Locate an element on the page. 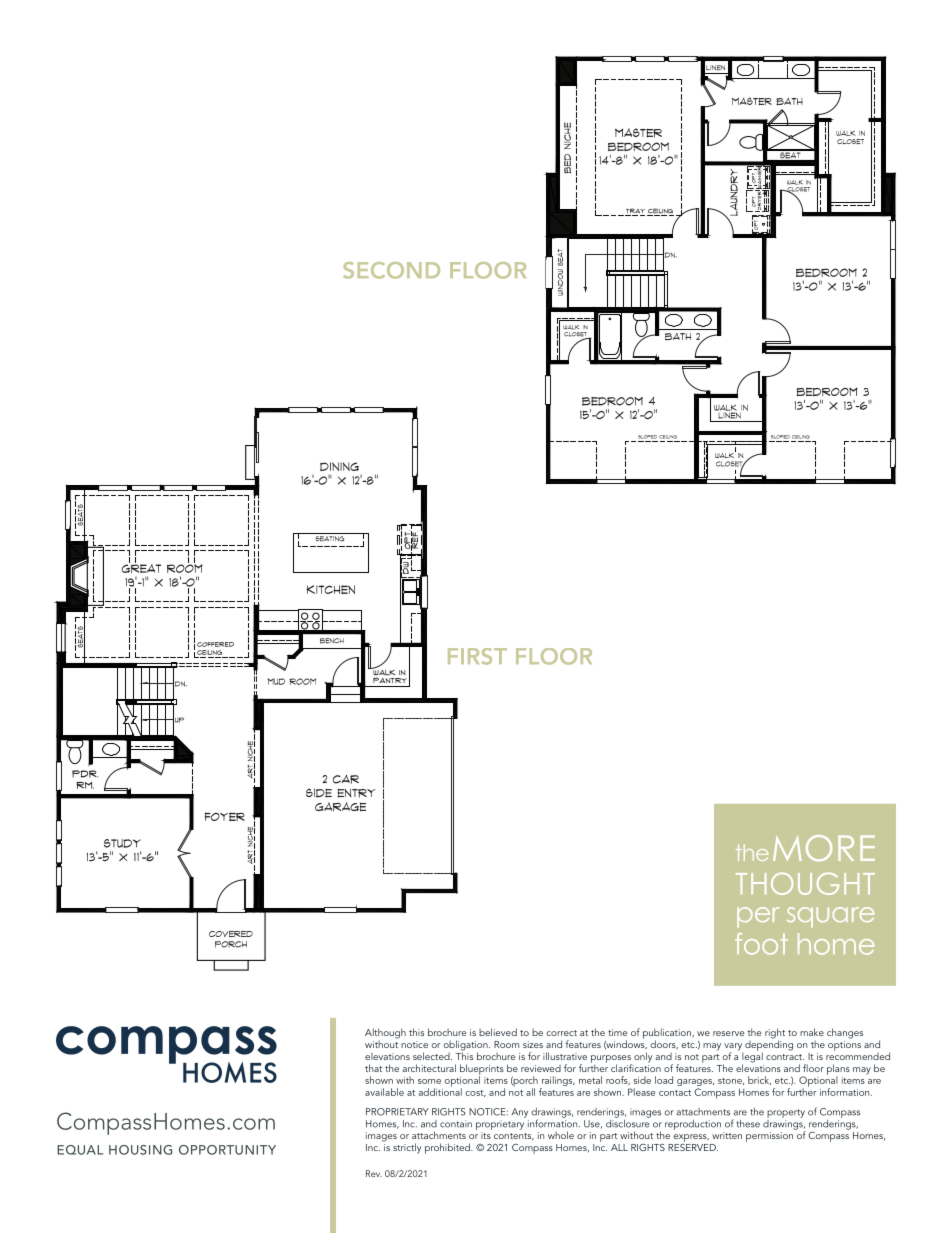  HOUSING is located at coordinates (140, 1150).
